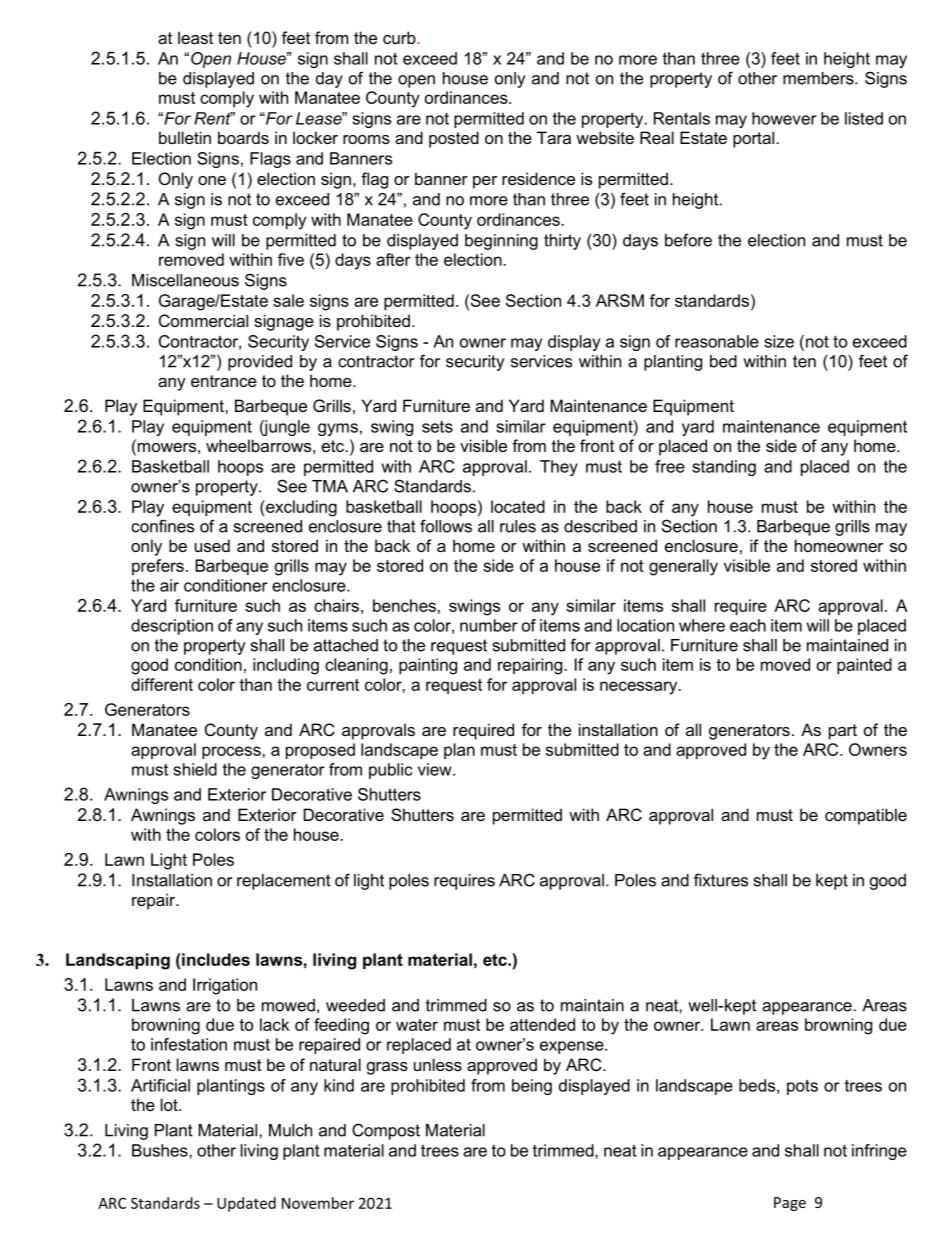  Describe the element at coordinates (161, 1150) in the page. I see `Bushes` at that location.
